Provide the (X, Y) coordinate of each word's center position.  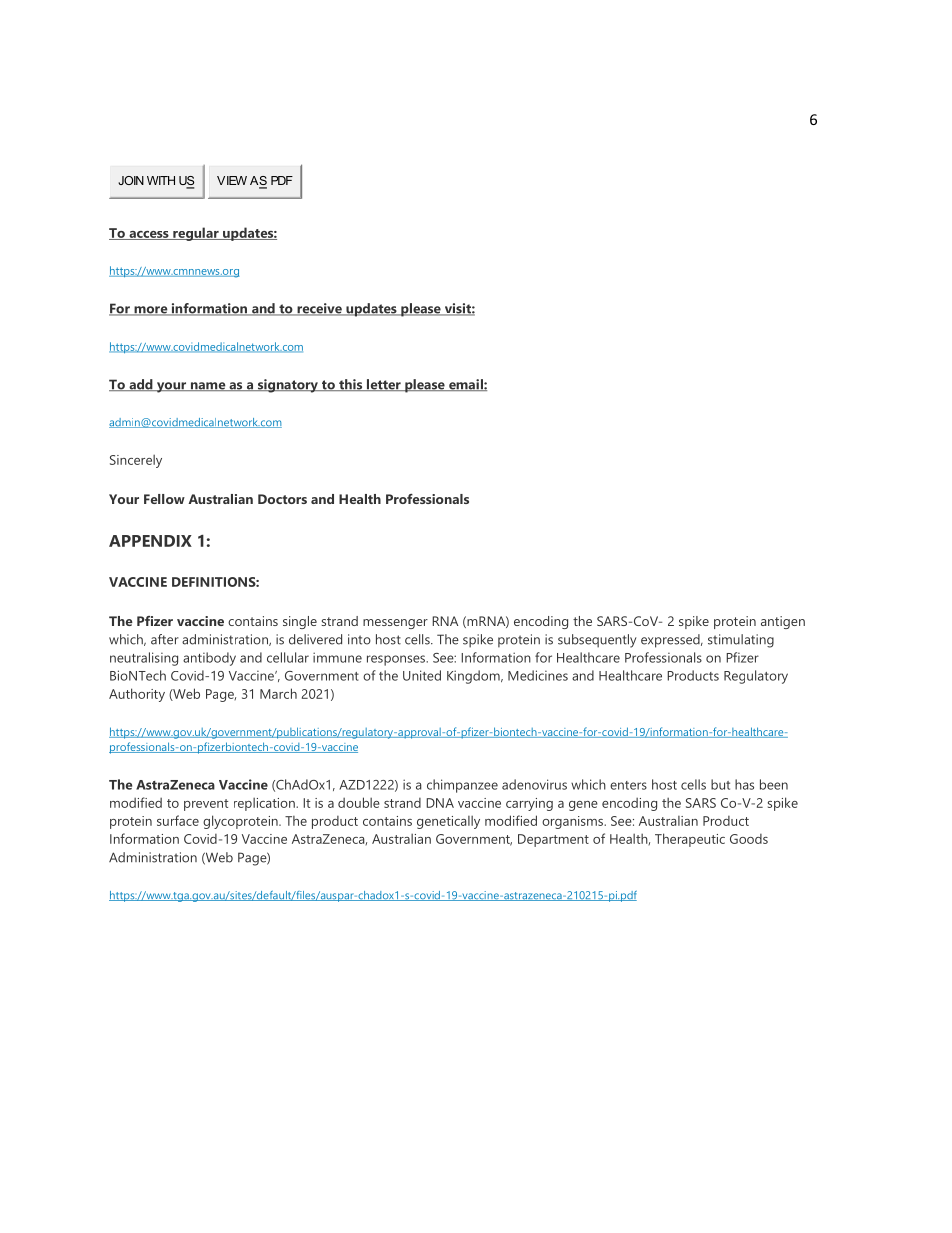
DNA (440, 803)
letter (383, 385)
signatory (287, 386)
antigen (783, 622)
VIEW (232, 180)
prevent (206, 805)
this (351, 385)
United (422, 675)
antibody (209, 659)
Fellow (164, 499)
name (208, 386)
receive (319, 309)
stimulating (741, 641)
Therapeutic (690, 840)
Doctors (282, 499)
